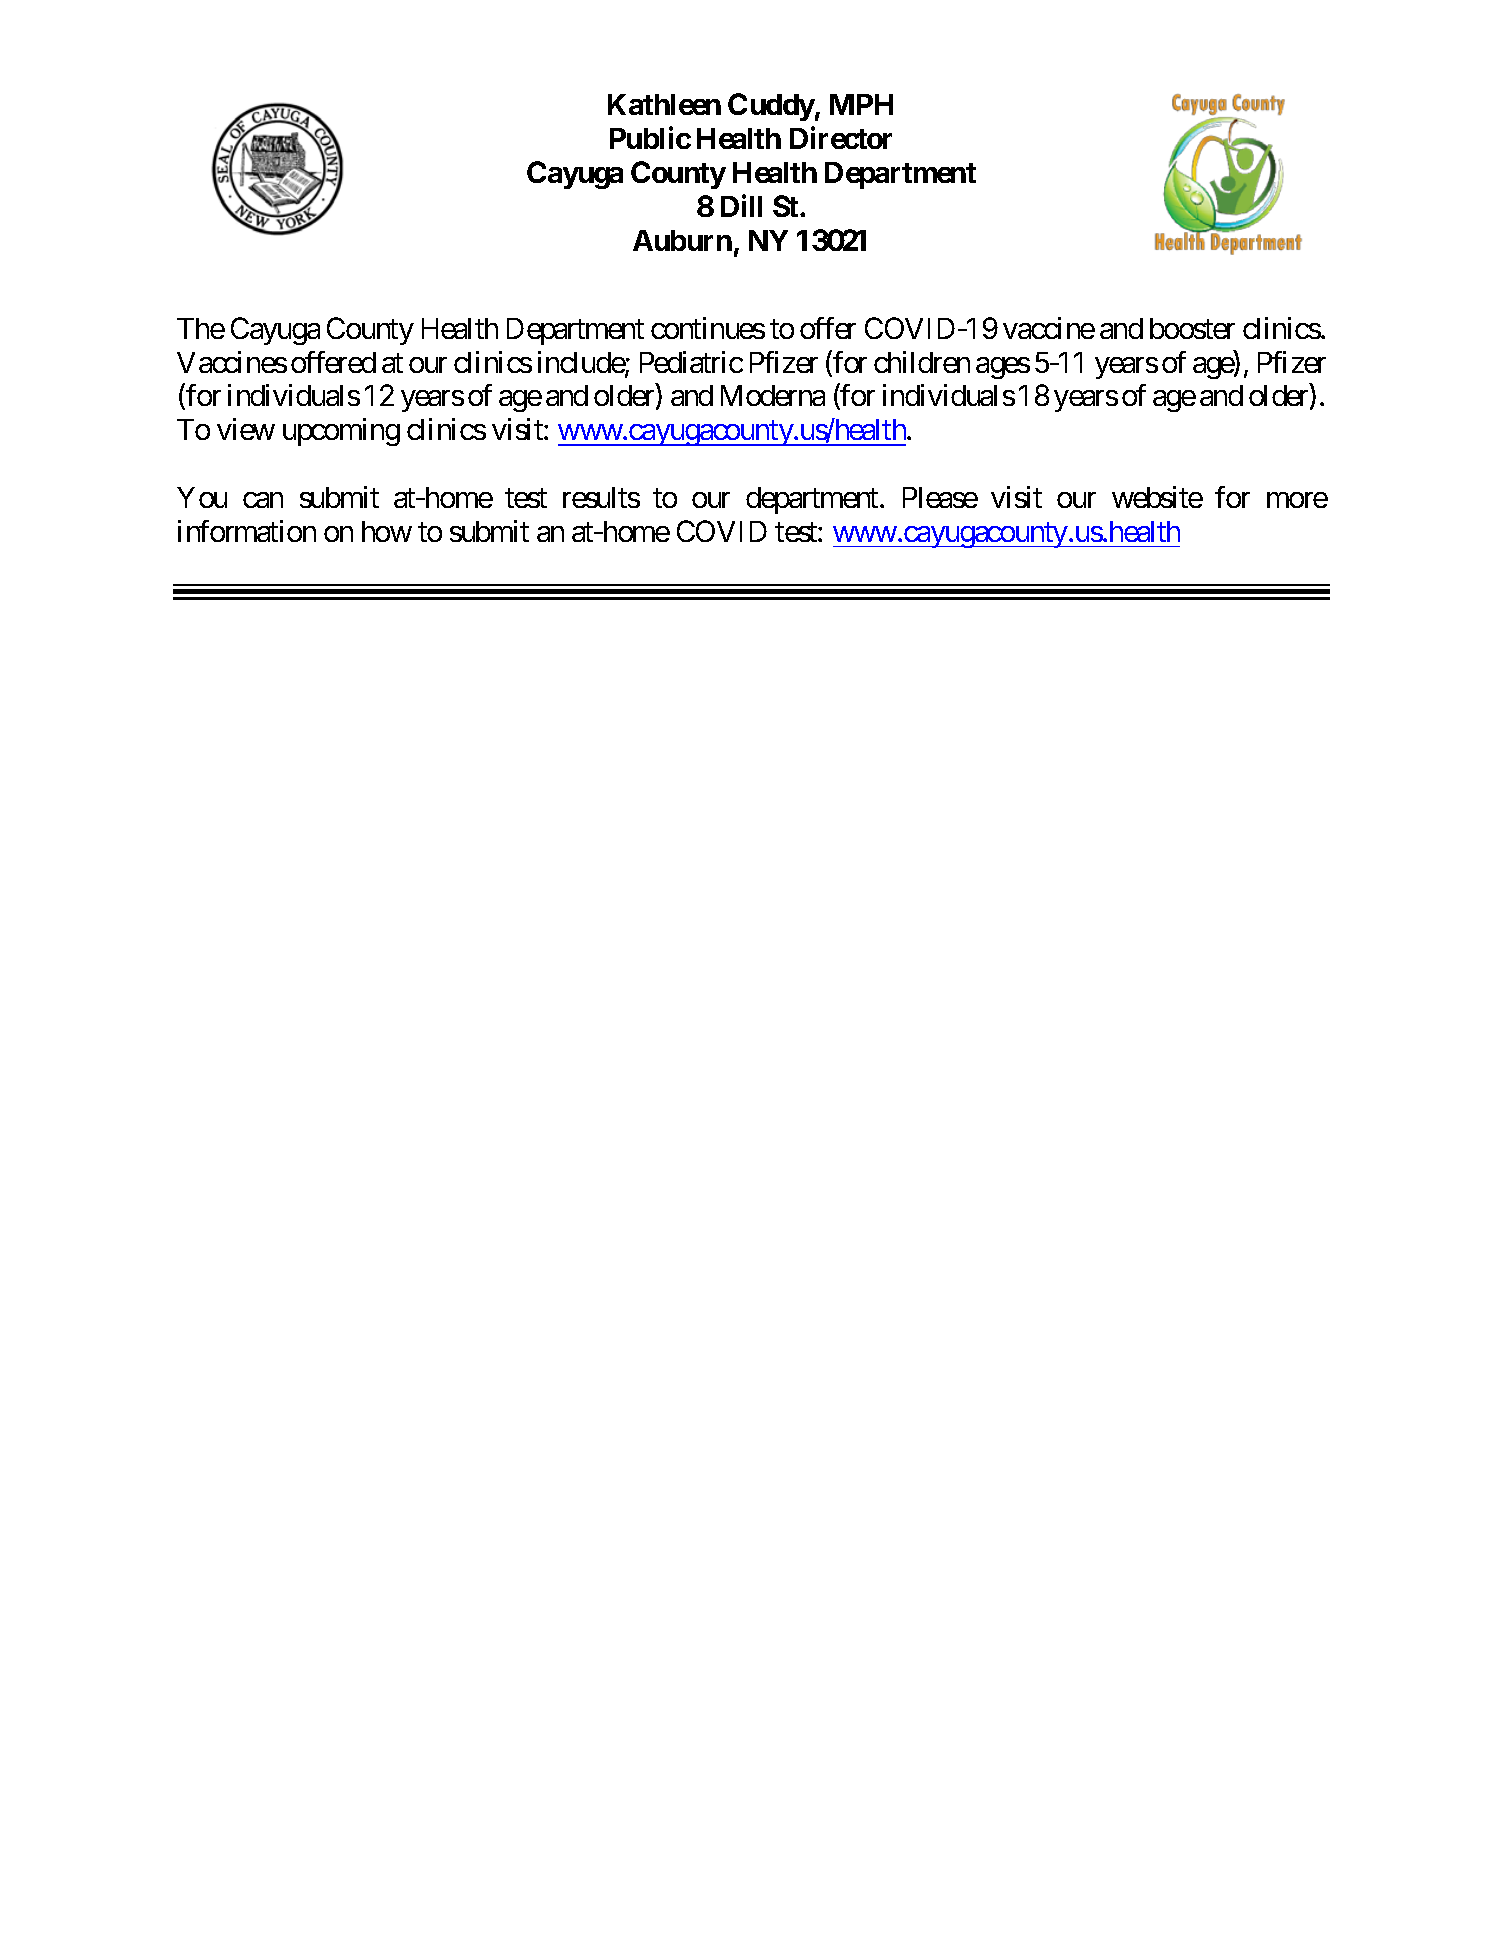 This screenshot has height=1945, width=1503. I want to click on can, so click(263, 500).
